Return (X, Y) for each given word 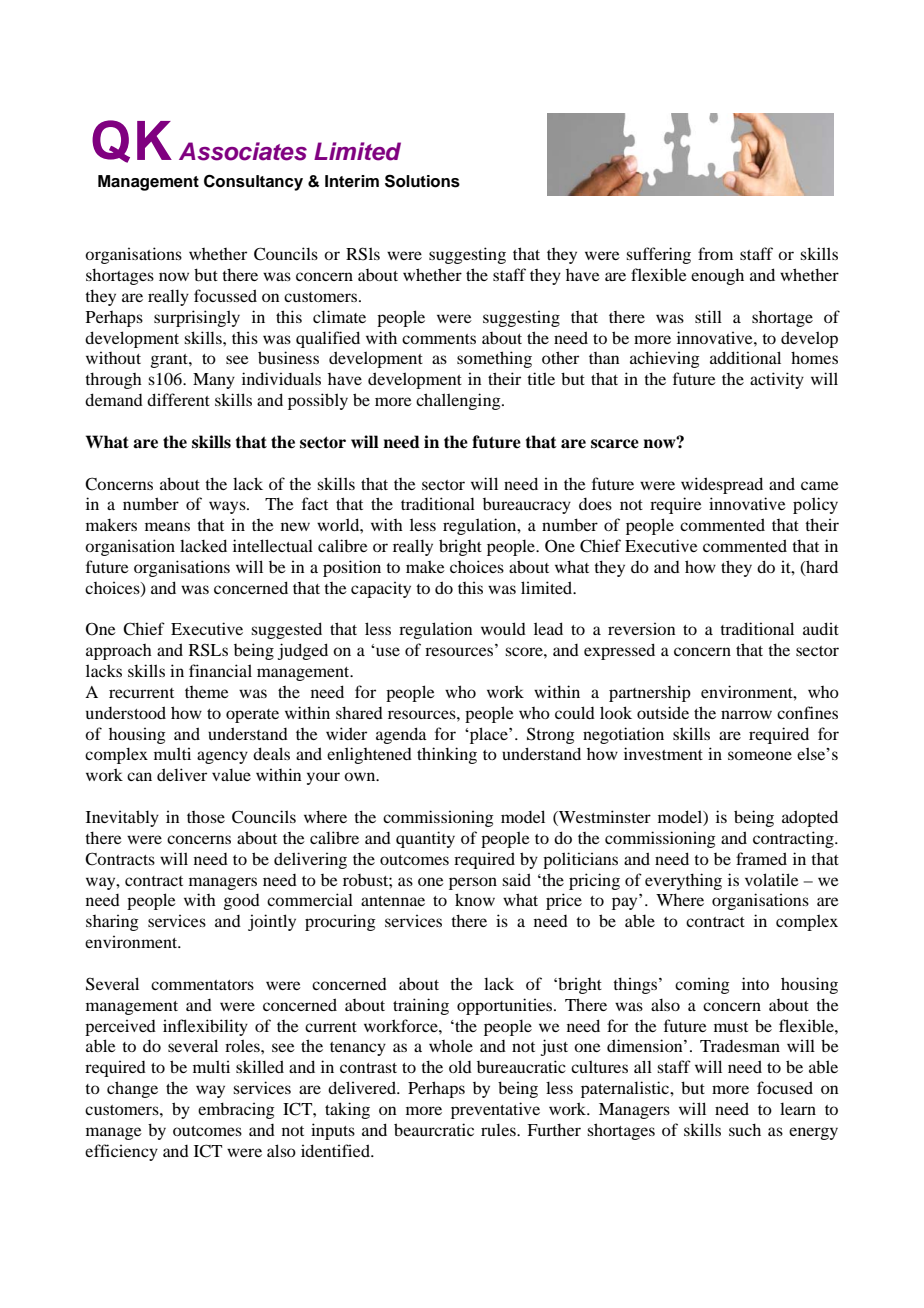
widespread (722, 485)
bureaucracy (527, 506)
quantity (425, 839)
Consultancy (253, 182)
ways (228, 507)
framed (761, 858)
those (206, 817)
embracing (236, 1110)
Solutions (422, 181)
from (715, 253)
